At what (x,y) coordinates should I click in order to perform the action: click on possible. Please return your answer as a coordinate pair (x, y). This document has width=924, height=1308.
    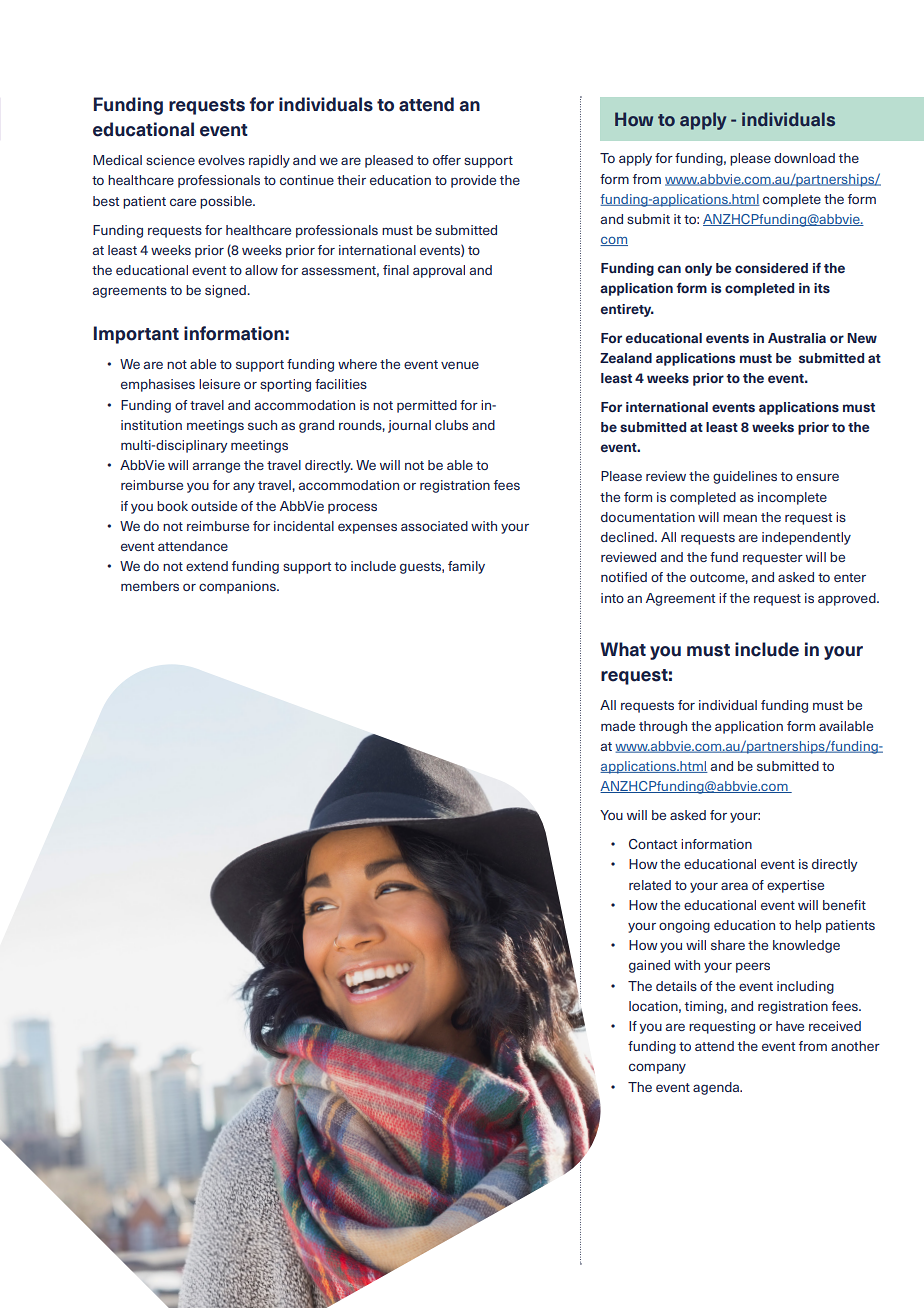
    Looking at the image, I should click on (227, 202).
